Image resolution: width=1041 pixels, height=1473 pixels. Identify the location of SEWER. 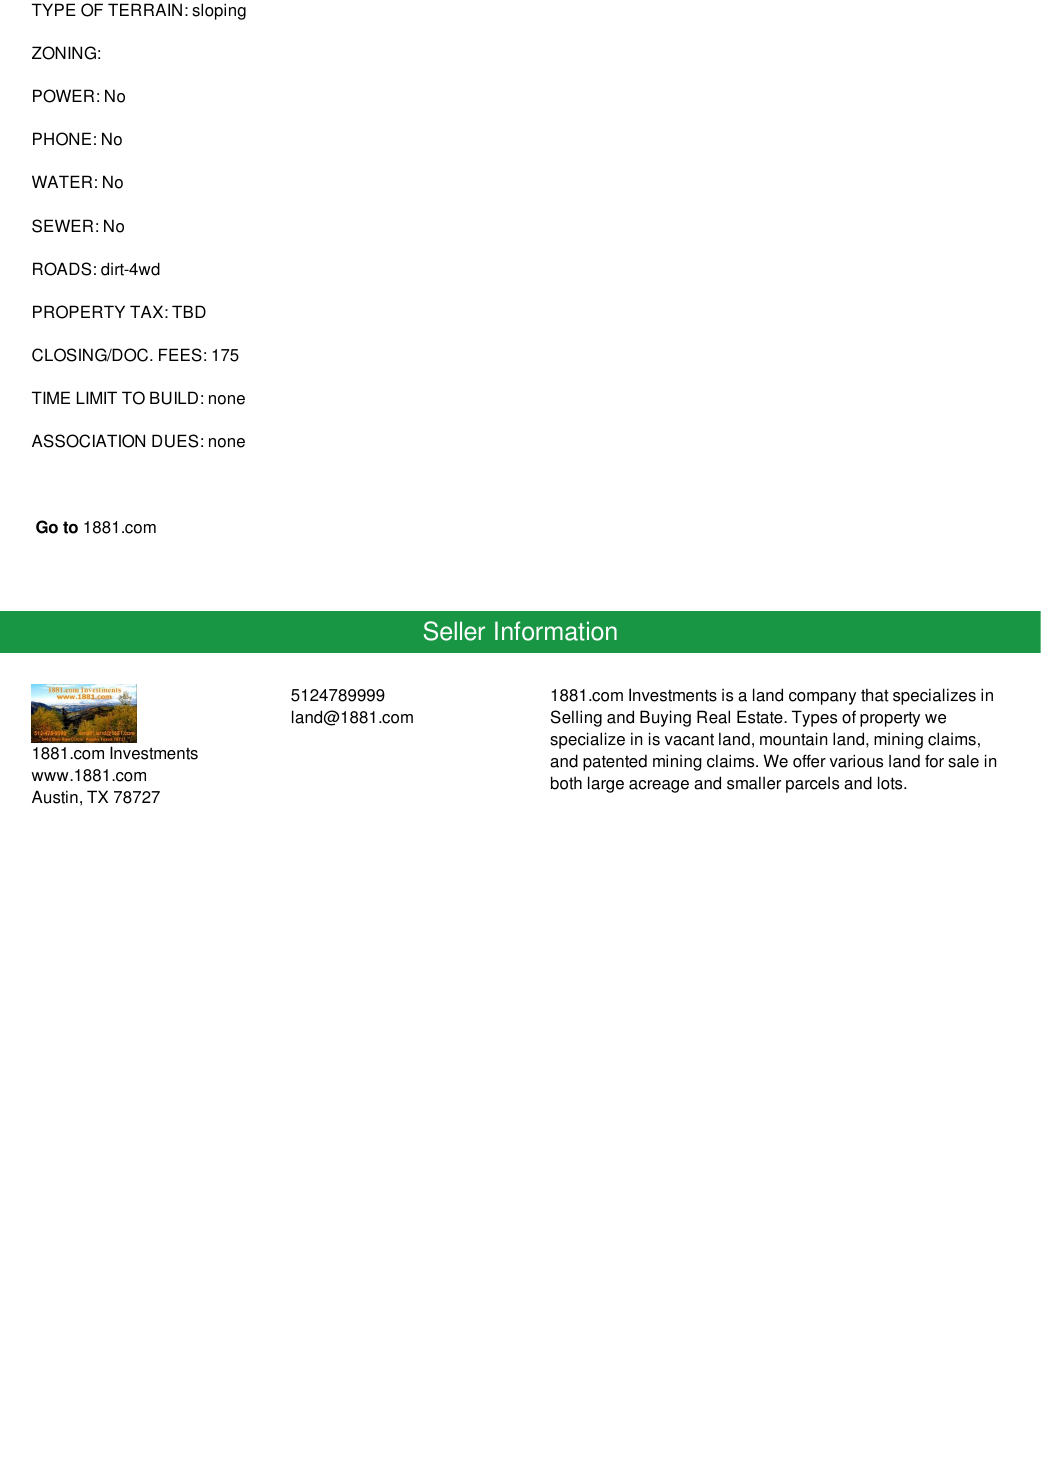
(62, 226).
